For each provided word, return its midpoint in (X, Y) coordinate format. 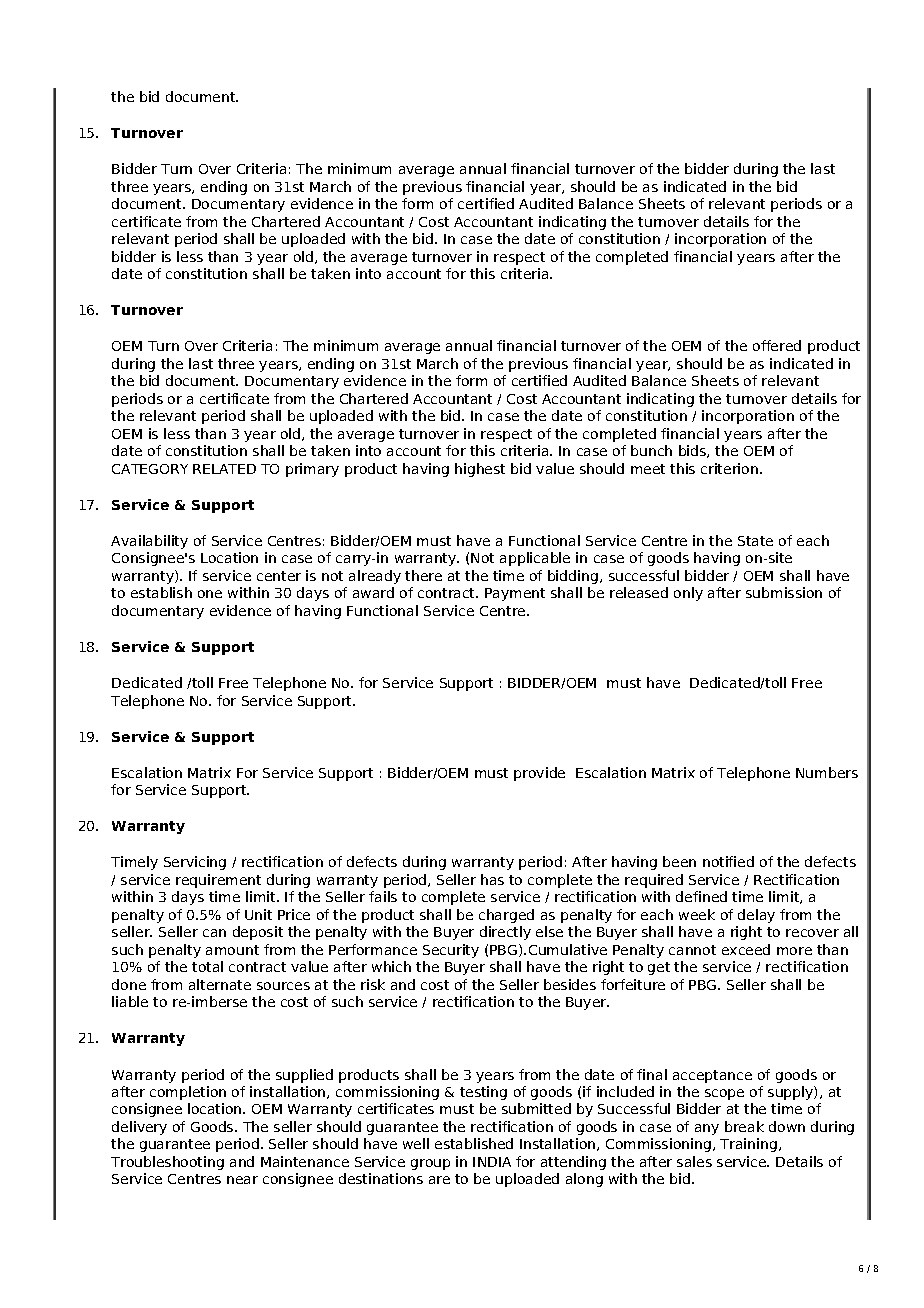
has (492, 879)
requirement (218, 881)
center (279, 576)
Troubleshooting (167, 1163)
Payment (515, 594)
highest (480, 470)
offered (777, 345)
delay (756, 916)
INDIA (492, 1162)
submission (784, 592)
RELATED (224, 469)
